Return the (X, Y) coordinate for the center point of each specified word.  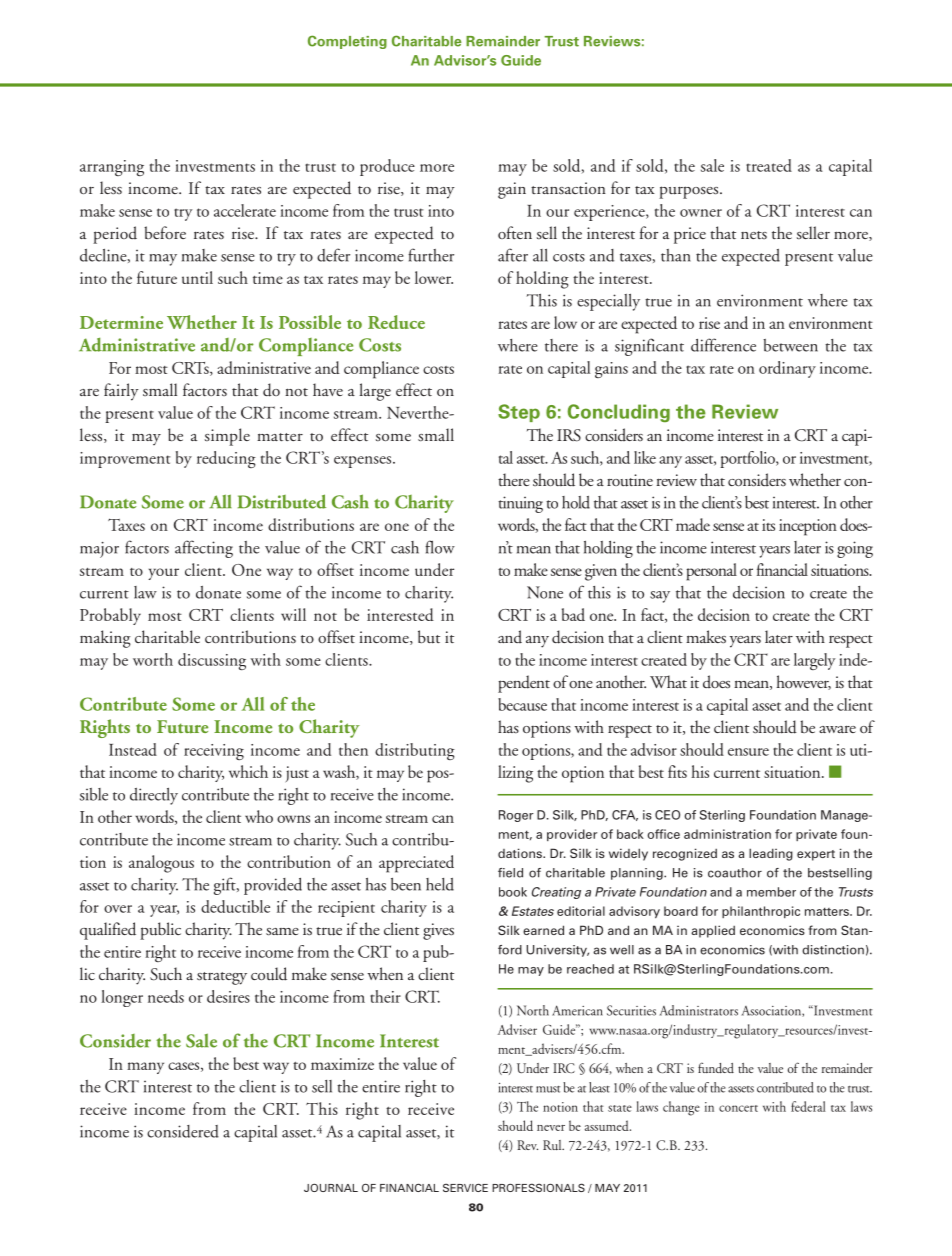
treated (769, 165)
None (545, 592)
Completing (347, 42)
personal (711, 572)
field (510, 873)
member (771, 892)
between (790, 345)
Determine (121, 322)
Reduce (396, 322)
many (145, 1068)
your (163, 574)
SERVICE (465, 1187)
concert (738, 1108)
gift (226, 886)
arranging (112, 168)
